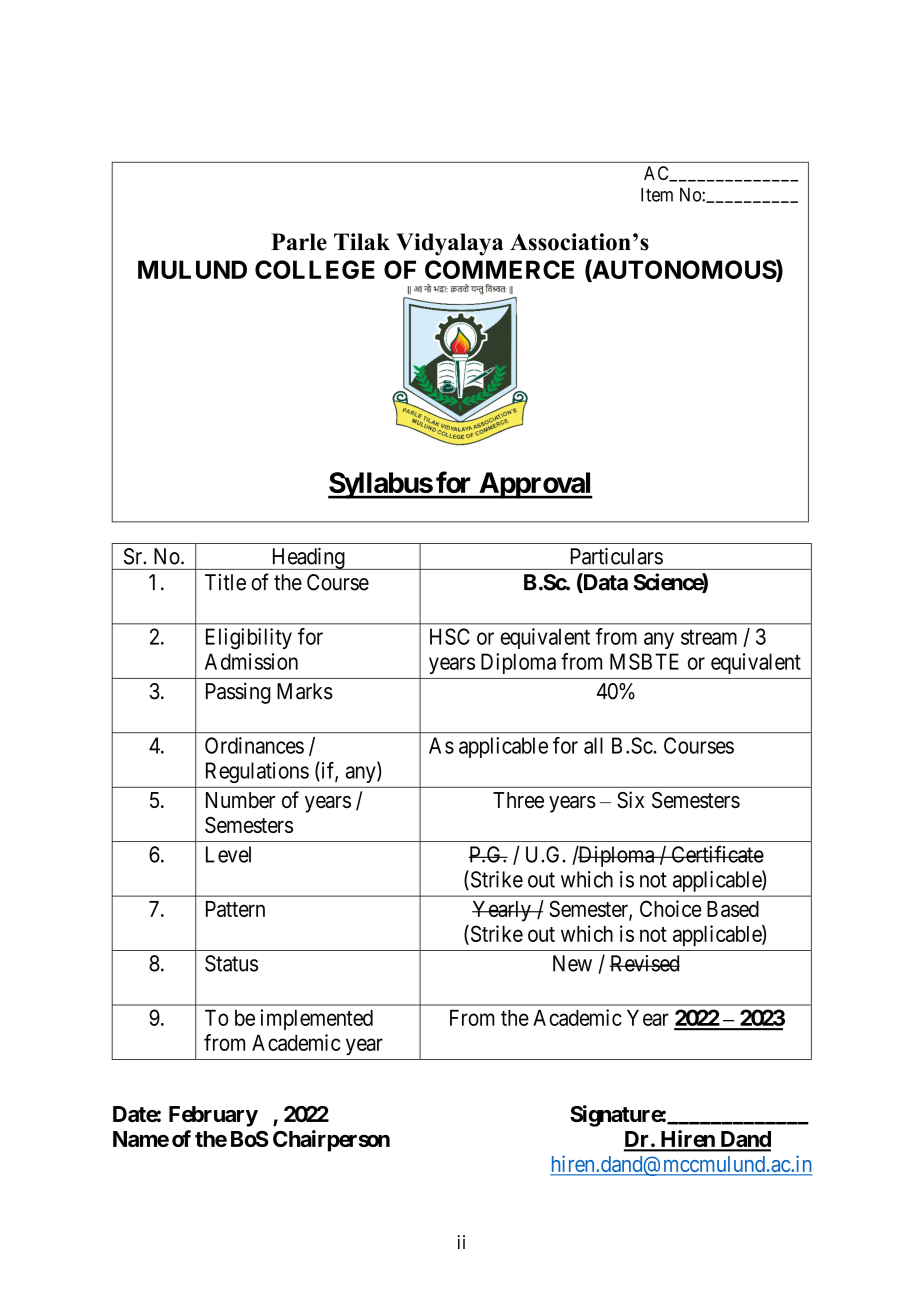 Image resolution: width=924 pixels, height=1308 pixels. What do you see at coordinates (251, 661) in the document?
I see `Admission` at bounding box center [251, 661].
